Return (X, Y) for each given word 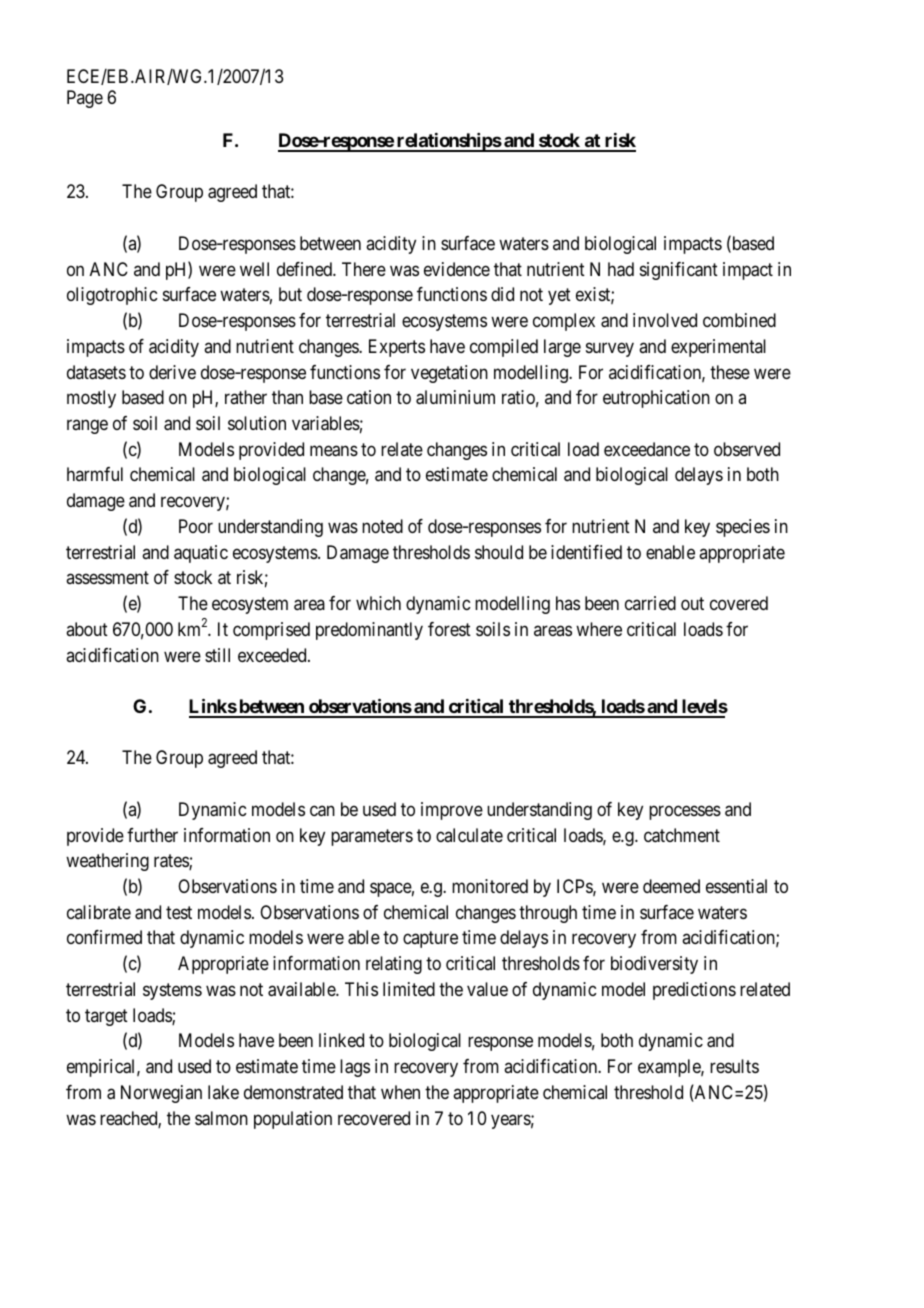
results (734, 1066)
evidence (457, 269)
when (400, 1092)
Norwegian (161, 1094)
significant (679, 271)
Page (85, 99)
